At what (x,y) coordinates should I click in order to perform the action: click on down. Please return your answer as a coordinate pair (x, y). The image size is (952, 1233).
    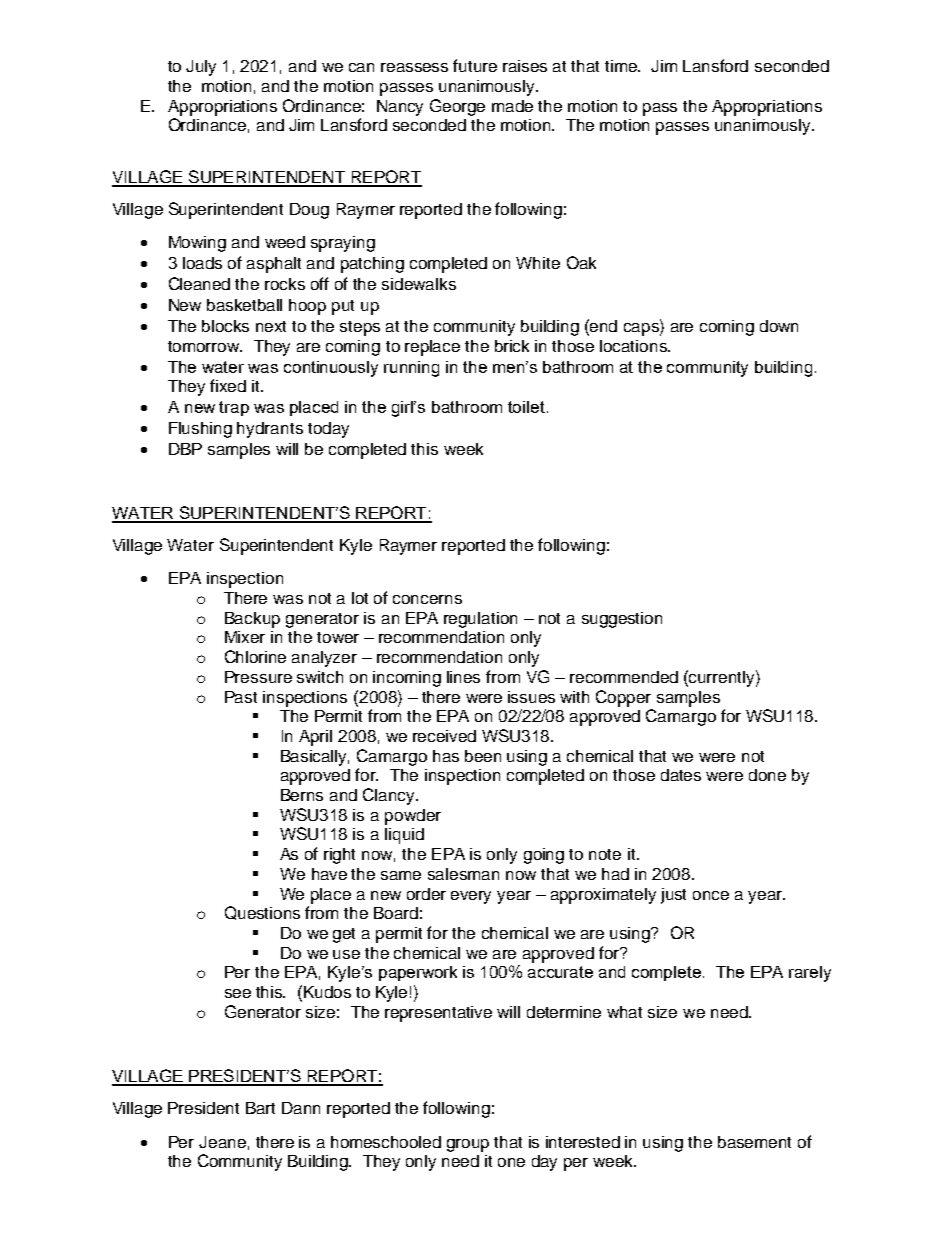
    Looking at the image, I should click on (779, 326).
